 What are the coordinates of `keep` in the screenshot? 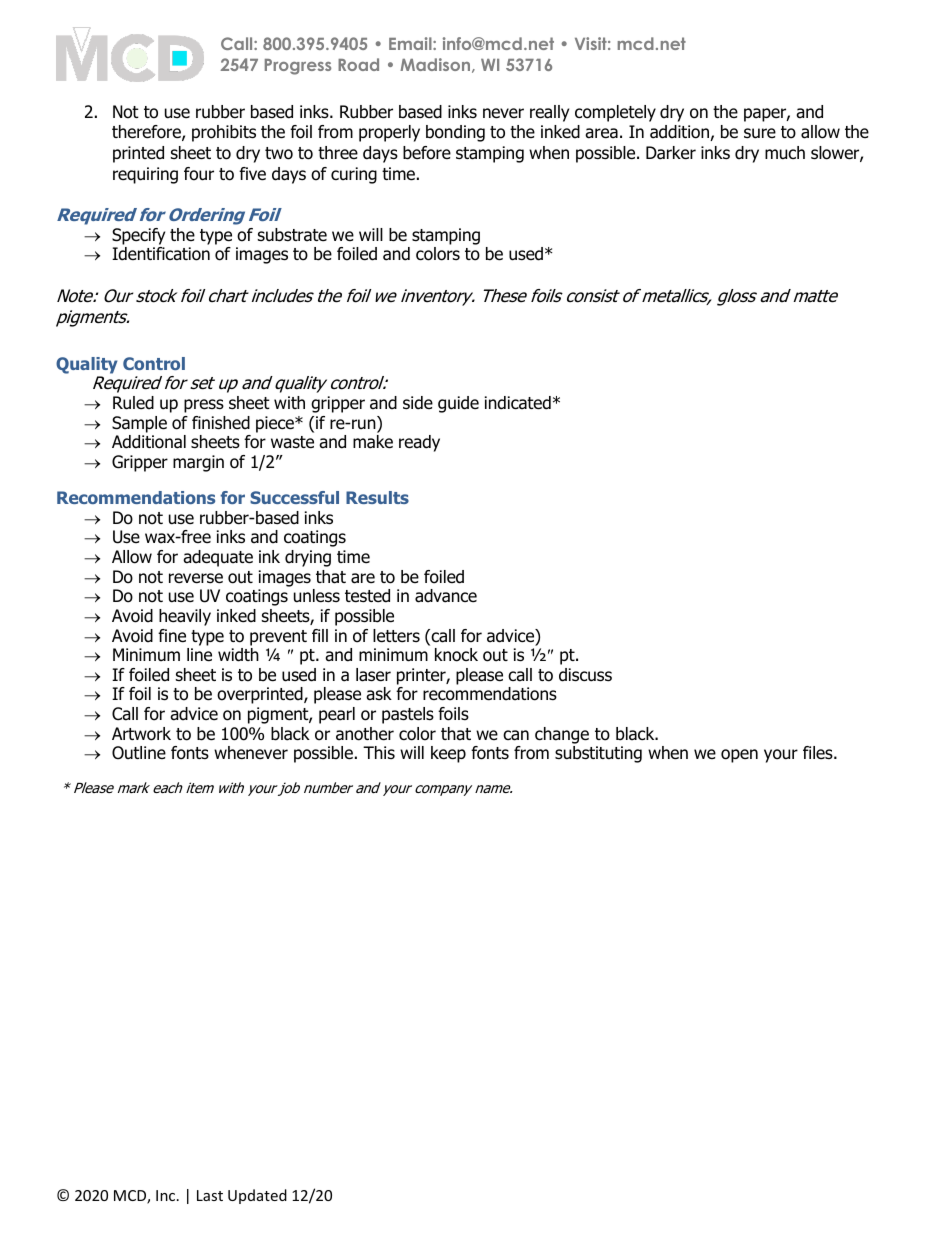 It's located at (448, 754).
